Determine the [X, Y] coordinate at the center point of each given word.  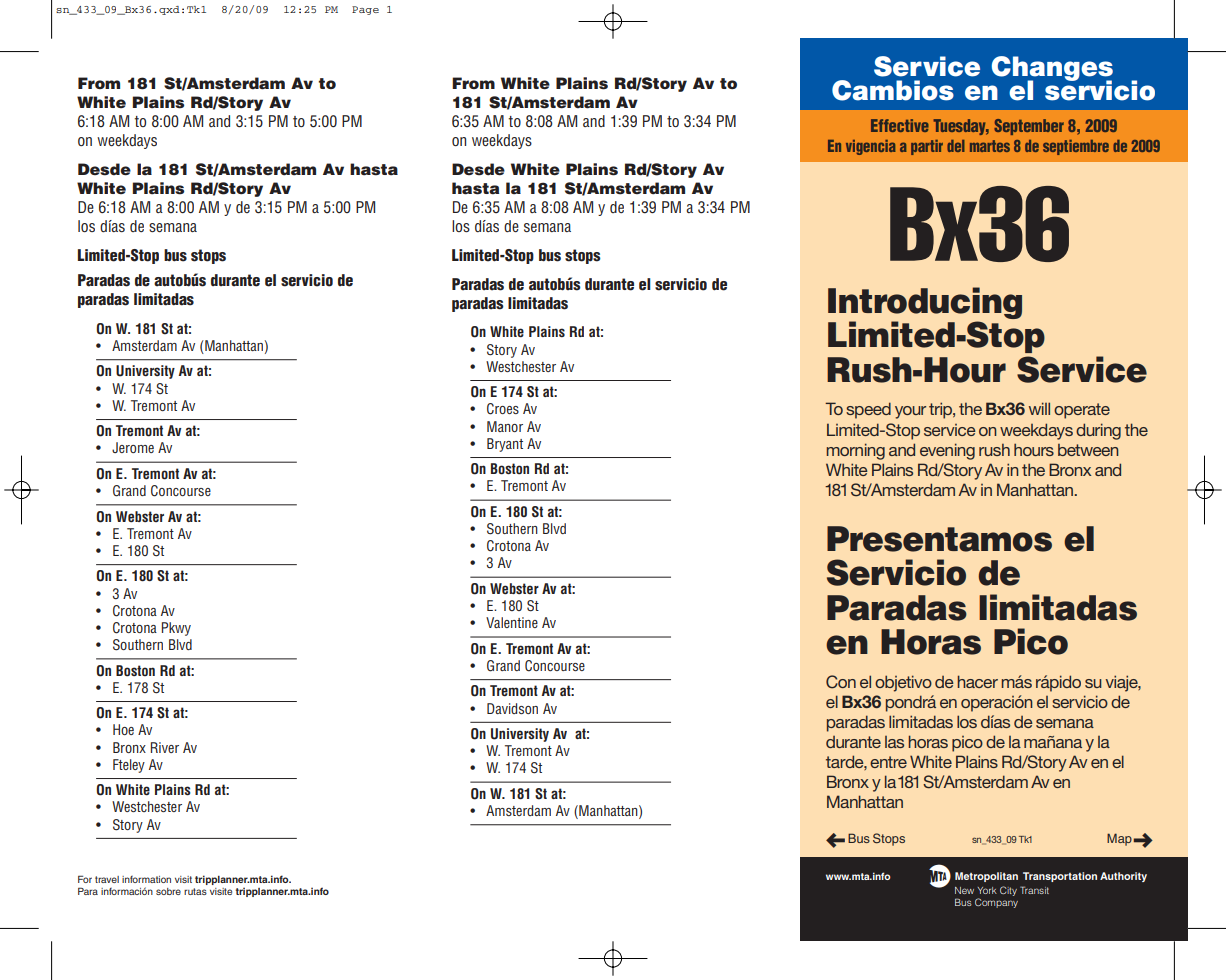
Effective [900, 125]
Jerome [133, 447]
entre [888, 762]
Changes [1052, 69]
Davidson [512, 708]
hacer [977, 681]
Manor [505, 426]
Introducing [925, 303]
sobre [168, 891]
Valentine [512, 622]
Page [365, 10]
